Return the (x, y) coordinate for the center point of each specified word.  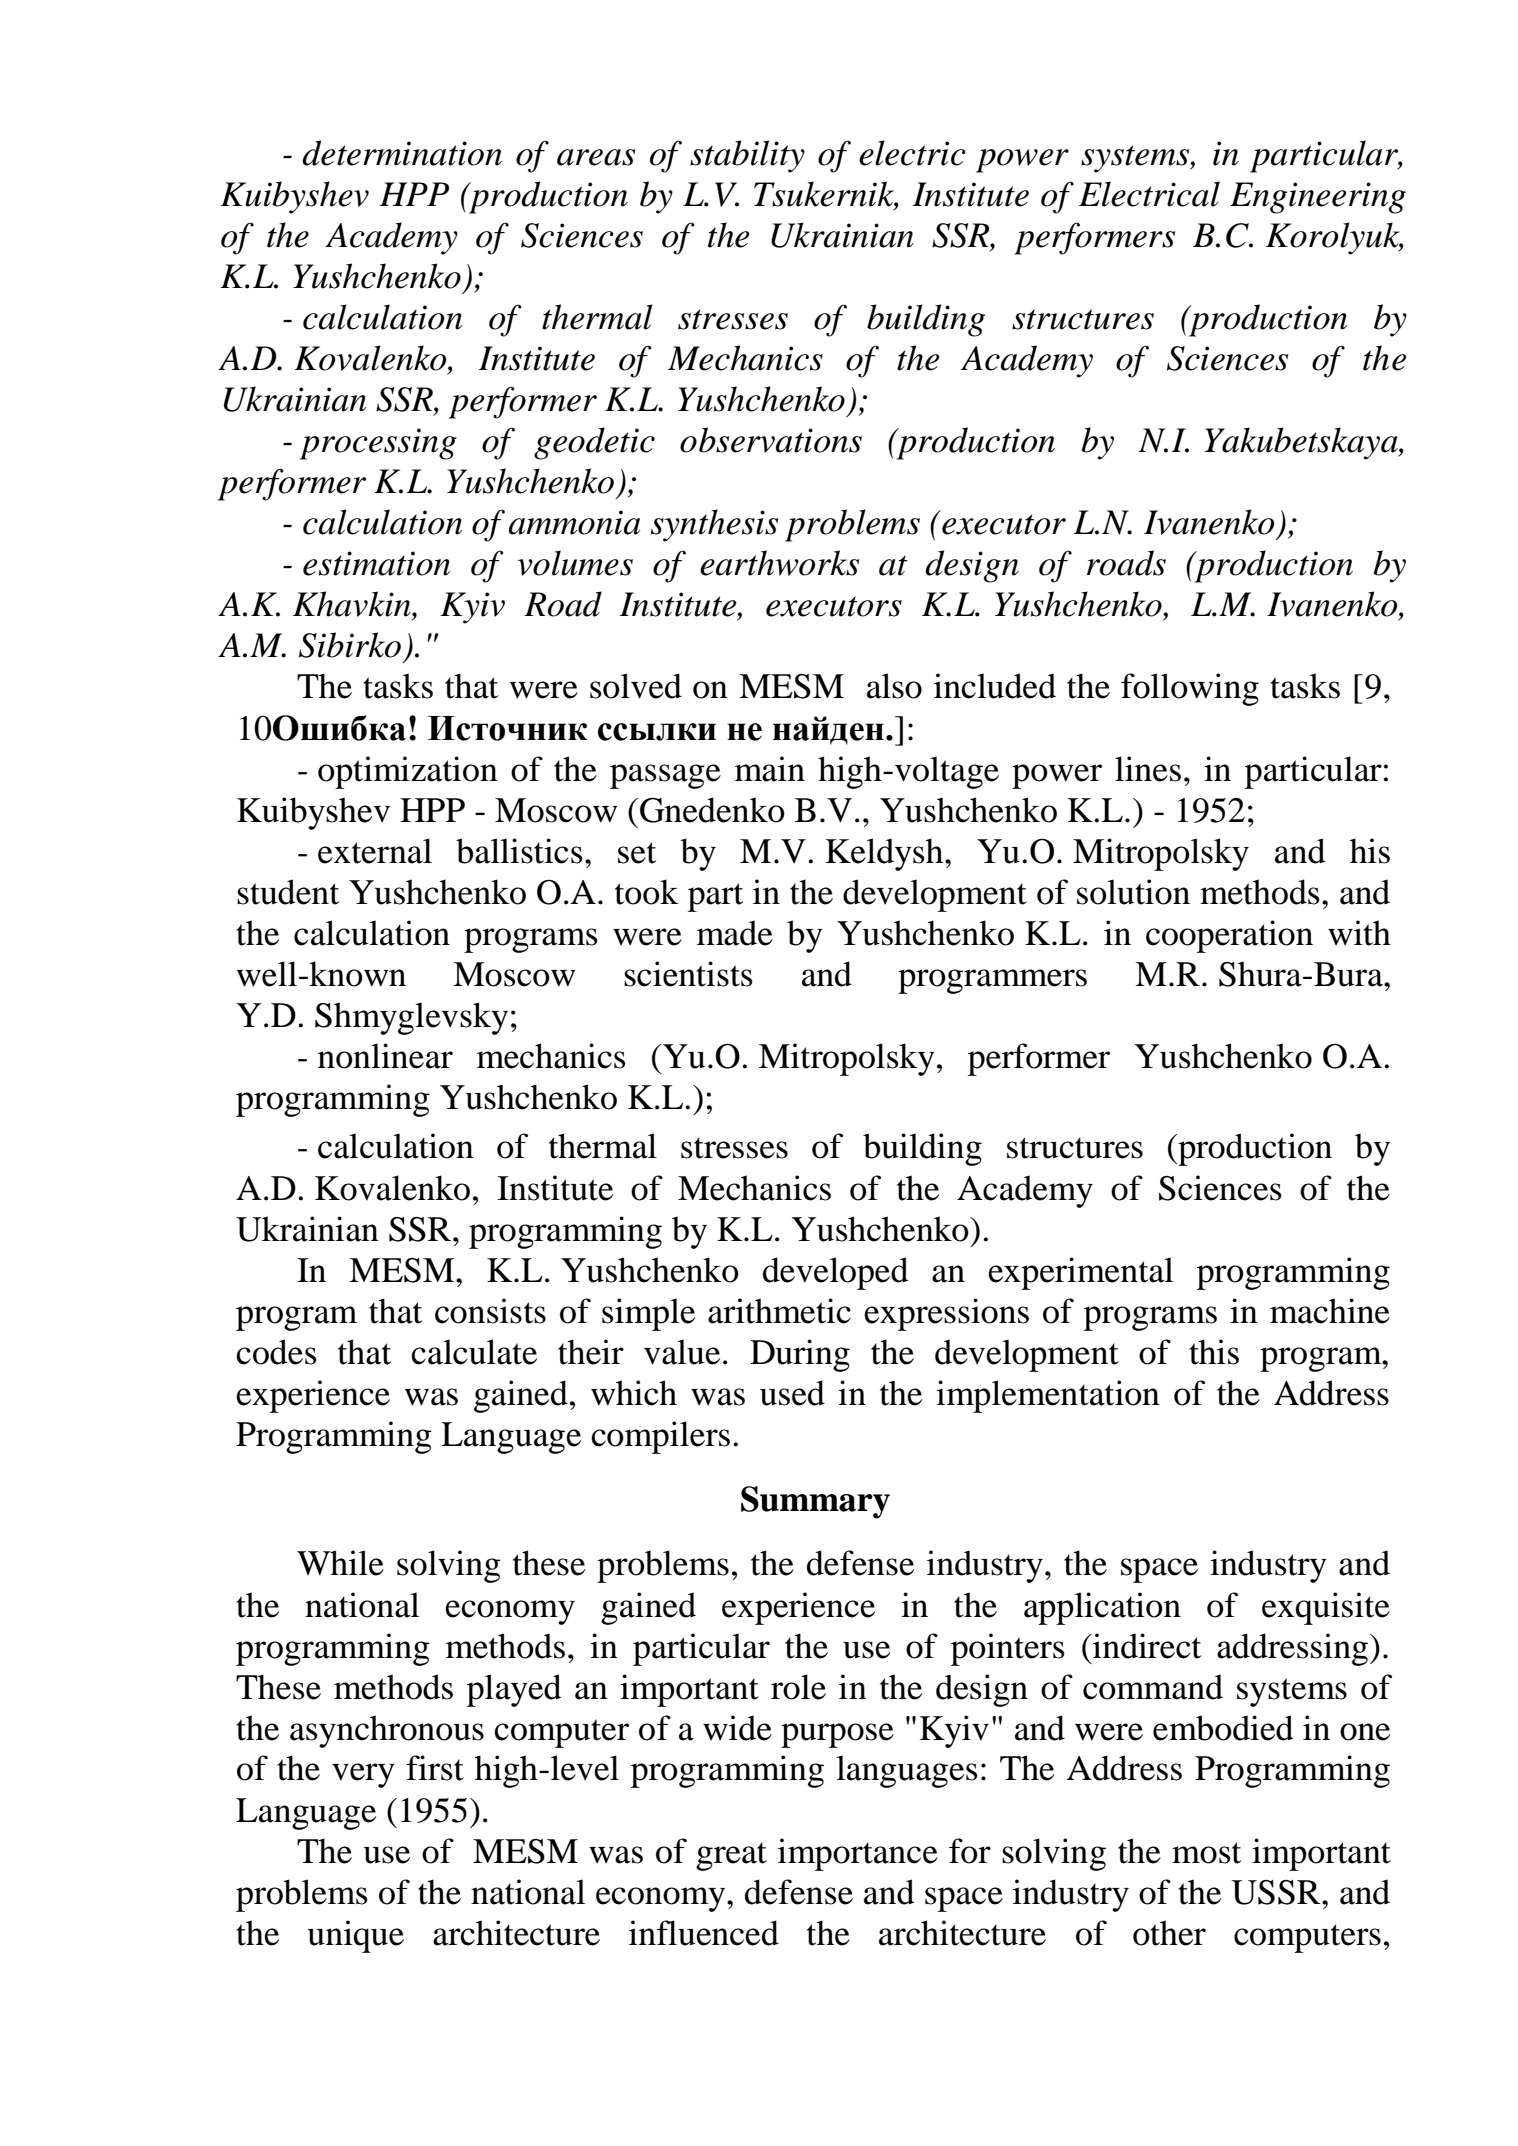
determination (402, 153)
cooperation (1229, 936)
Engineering (1318, 198)
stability (747, 156)
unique (356, 1936)
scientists (688, 974)
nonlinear (385, 1056)
